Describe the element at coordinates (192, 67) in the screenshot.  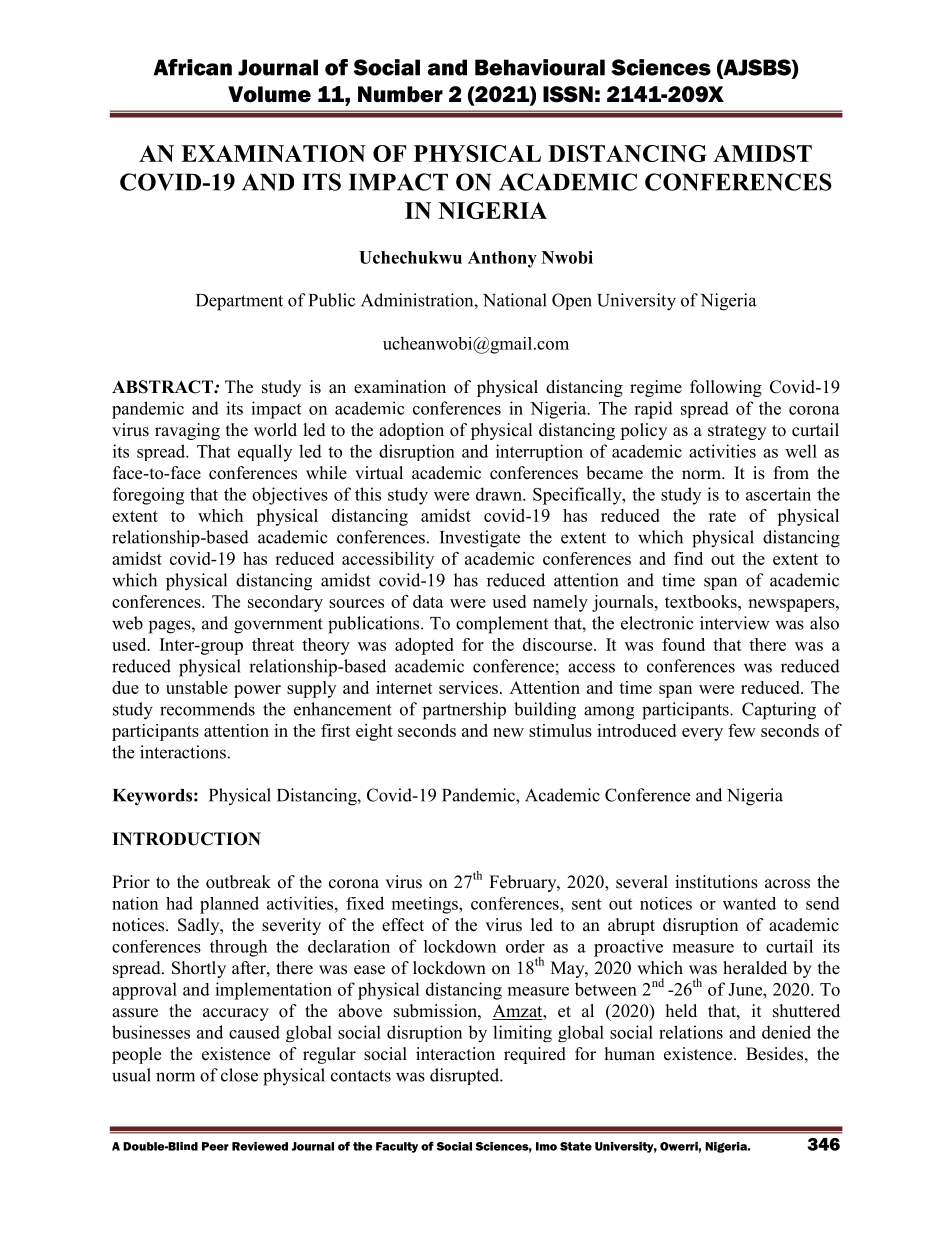
I see `African` at that location.
